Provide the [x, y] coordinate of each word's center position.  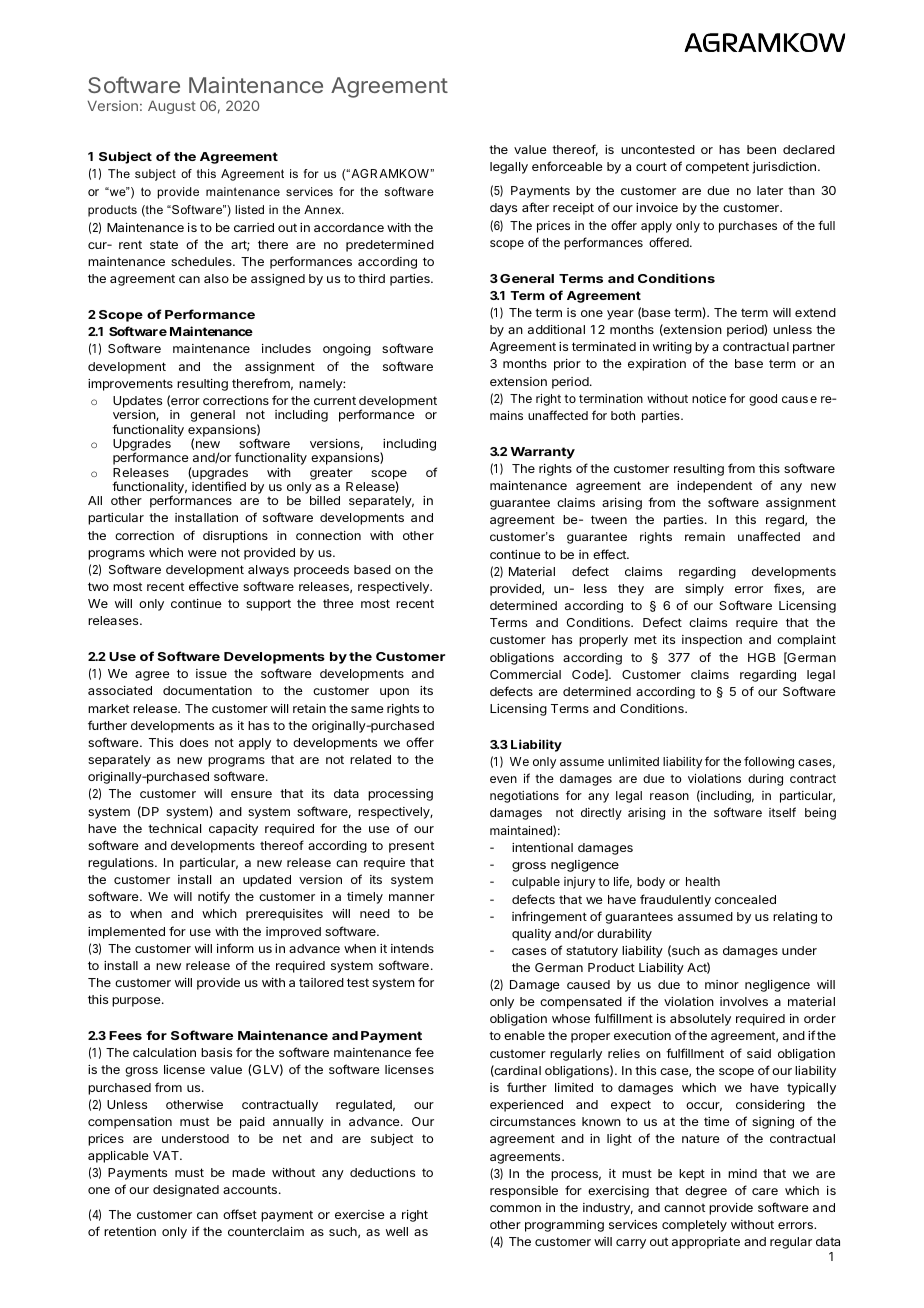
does [194, 742]
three [338, 603]
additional [556, 329]
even [503, 779]
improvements [130, 385]
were [202, 553]
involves [744, 1001]
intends [412, 948]
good [763, 400]
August [172, 107]
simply [704, 590]
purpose [137, 1002]
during [765, 780]
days [503, 209]
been [761, 149]
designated [186, 1191]
